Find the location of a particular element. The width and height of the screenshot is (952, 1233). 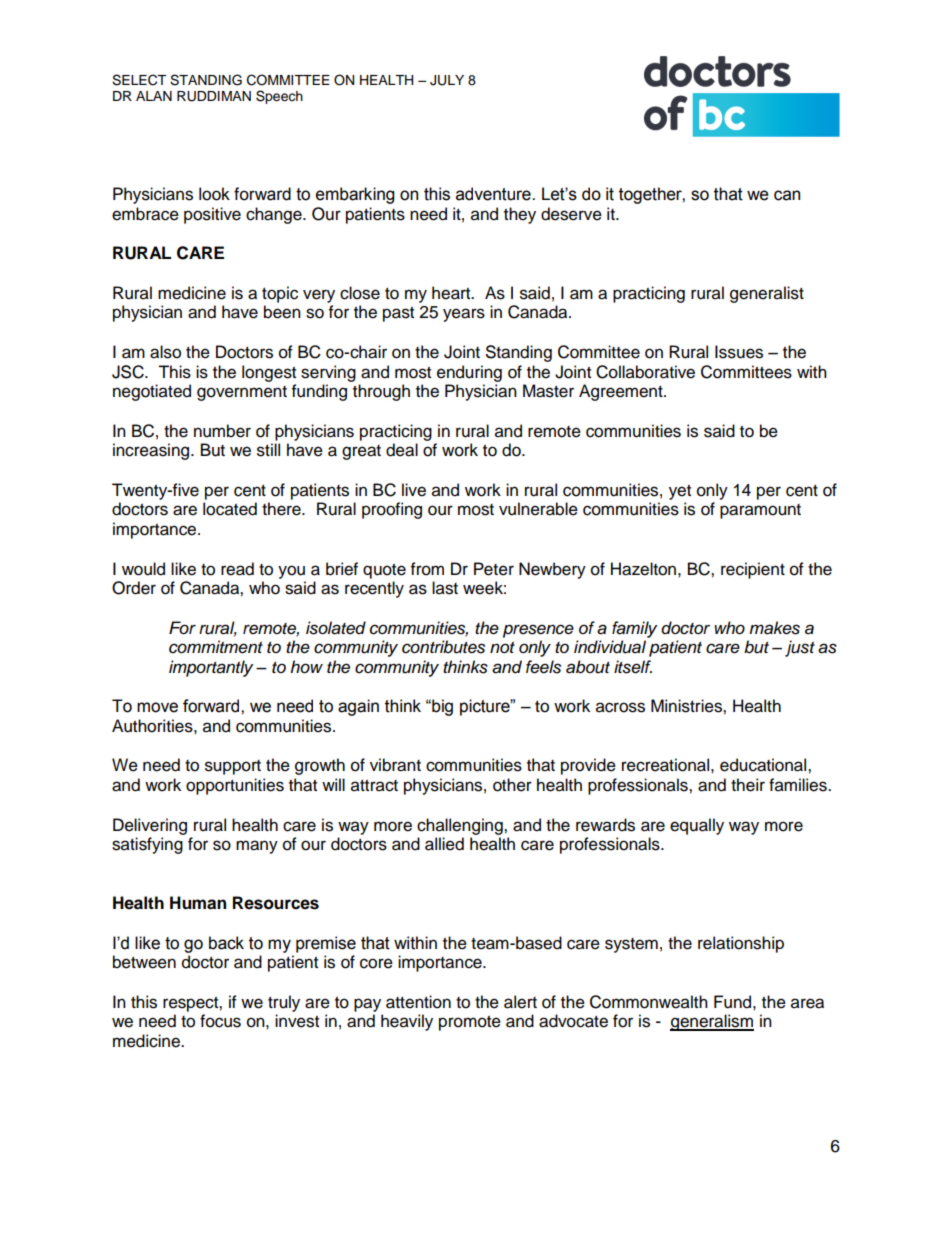

focus is located at coordinates (220, 1021).
